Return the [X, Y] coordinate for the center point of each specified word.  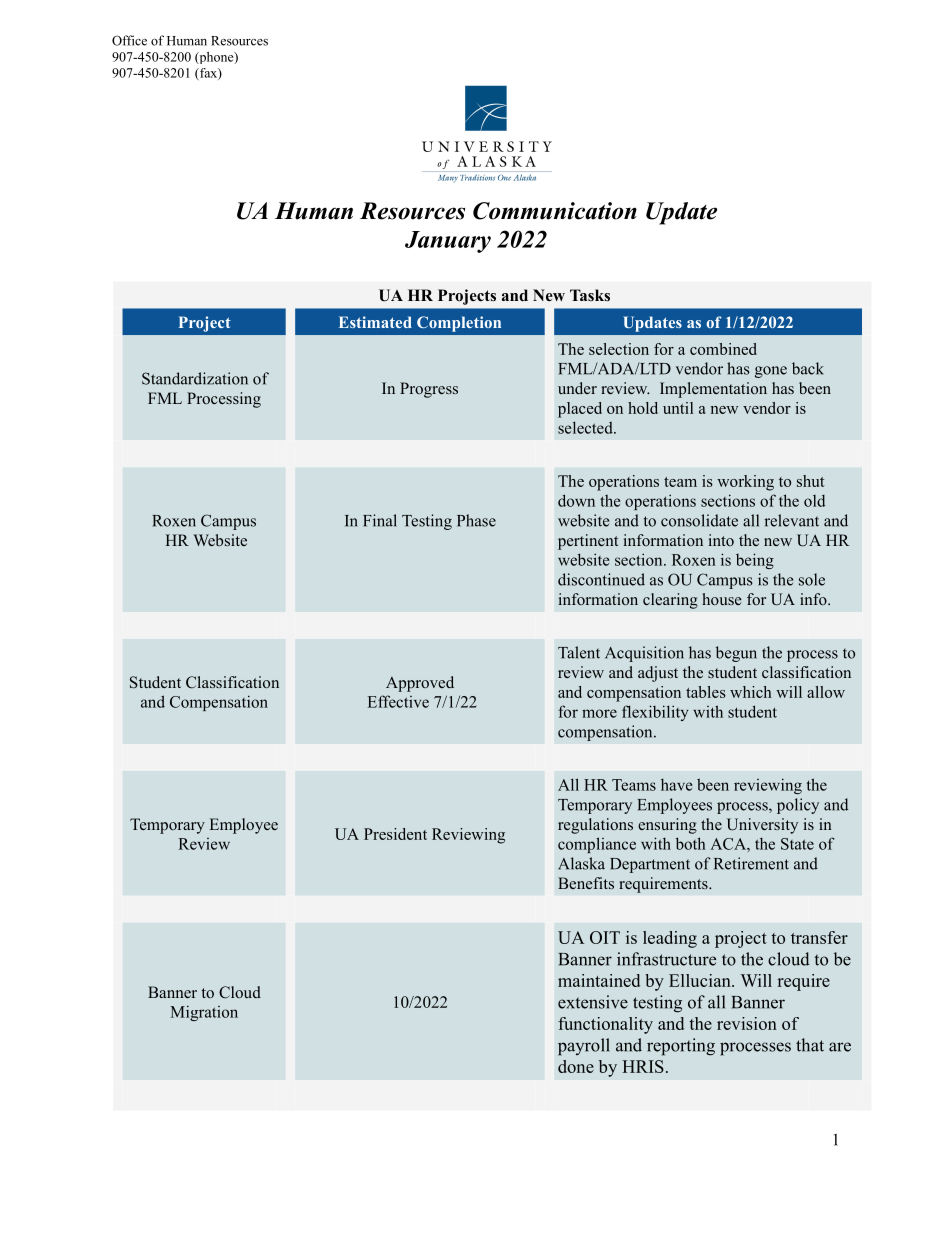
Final [380, 520]
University [762, 826]
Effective [398, 701]
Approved [420, 684]
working [745, 483]
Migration [204, 1013]
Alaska [581, 863]
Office [129, 40]
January [448, 242]
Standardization [195, 378]
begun [736, 654]
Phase [476, 520]
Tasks [590, 295]
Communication [555, 211]
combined [723, 349]
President [395, 834]
